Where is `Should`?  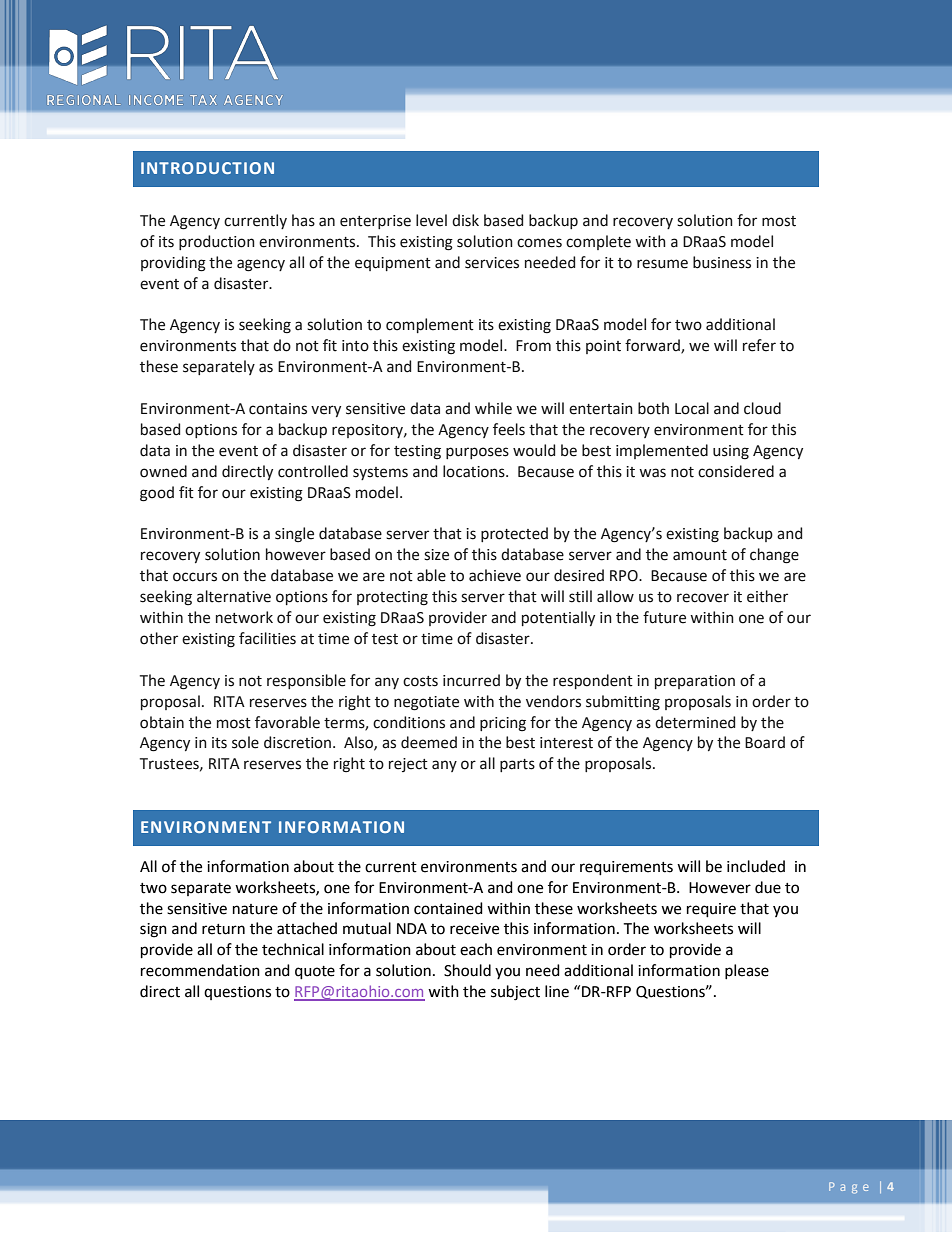 Should is located at coordinates (467, 970).
